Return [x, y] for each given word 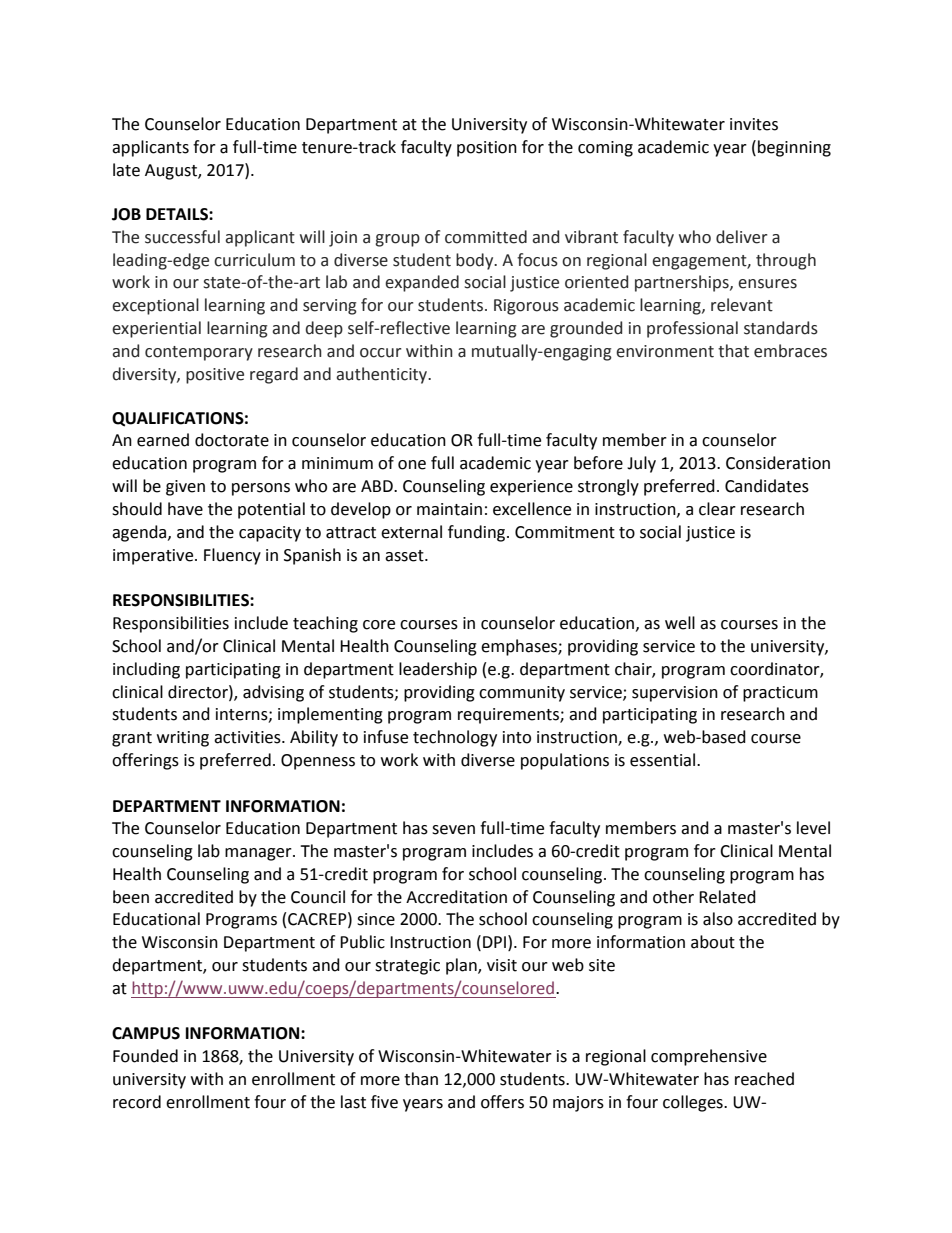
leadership [438, 670]
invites [754, 124]
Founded [145, 1056]
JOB [126, 214]
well [680, 623]
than [421, 1079]
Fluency [232, 556]
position [487, 149]
